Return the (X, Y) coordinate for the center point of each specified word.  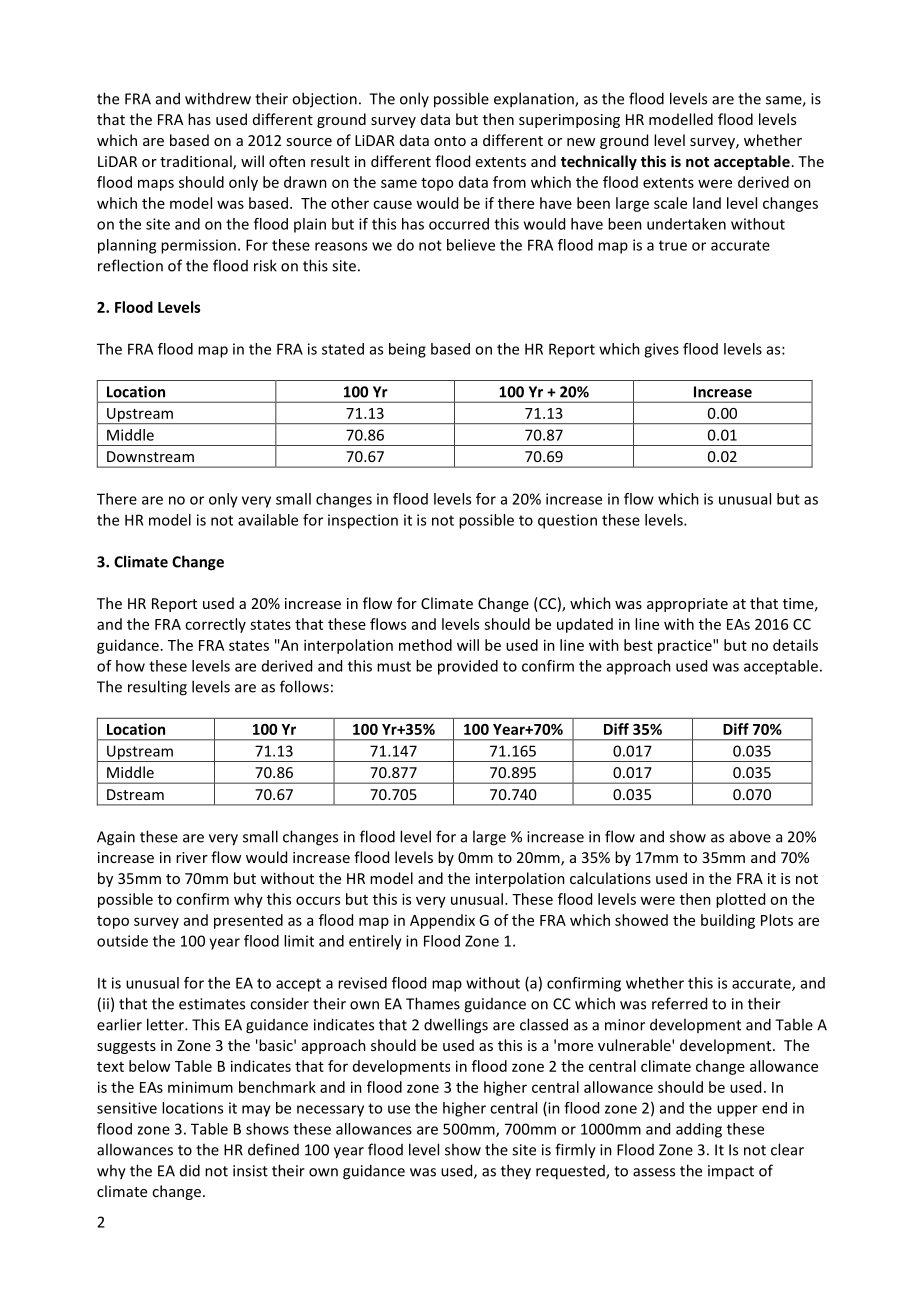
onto (450, 141)
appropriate (687, 605)
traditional (197, 162)
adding (699, 1130)
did (190, 1170)
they (516, 1172)
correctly (215, 625)
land (707, 203)
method (425, 645)
